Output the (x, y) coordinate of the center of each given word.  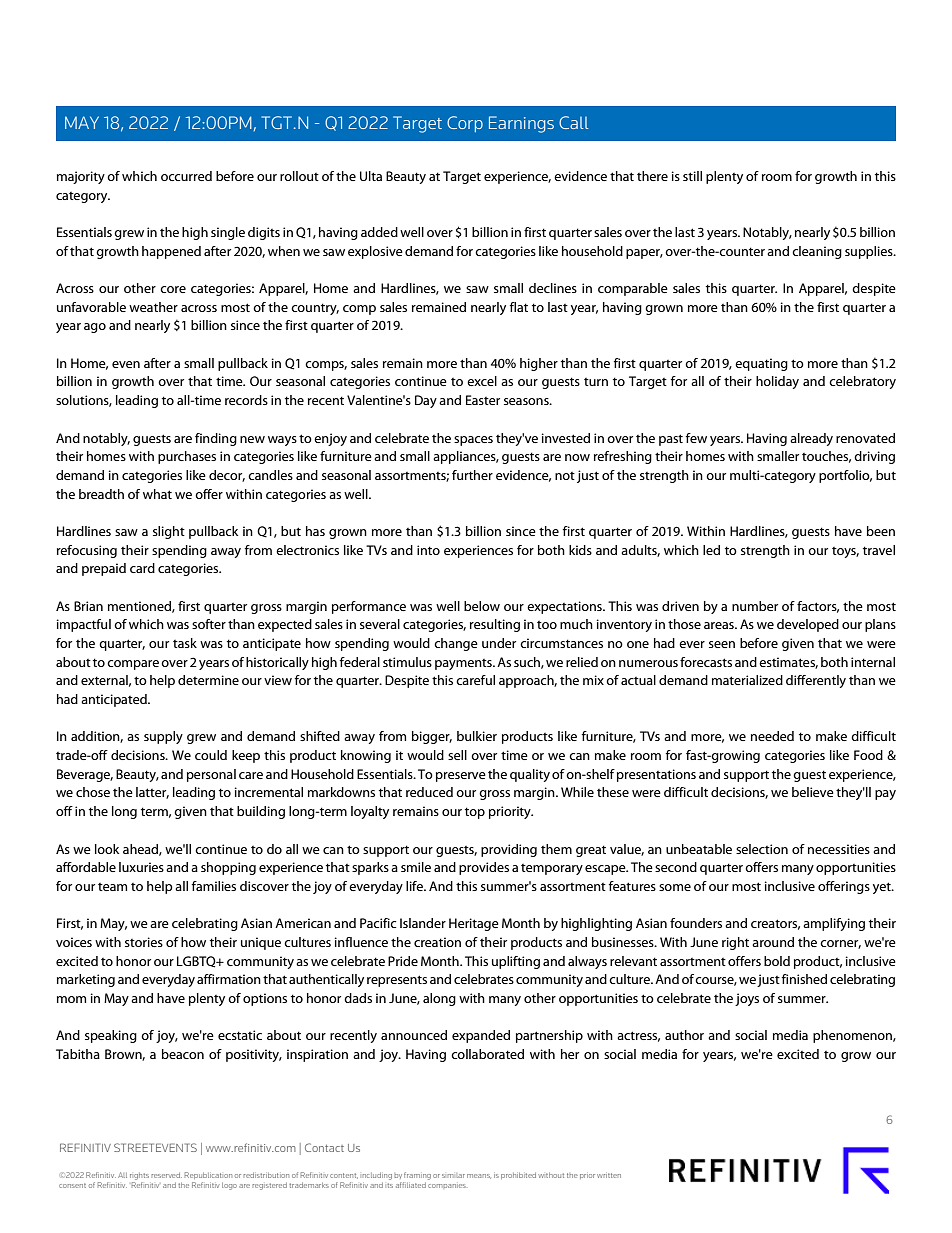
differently (816, 681)
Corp (465, 124)
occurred (186, 176)
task (185, 643)
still (692, 176)
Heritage (474, 924)
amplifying (834, 924)
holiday (777, 382)
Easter (483, 400)
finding (216, 439)
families (214, 886)
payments (464, 664)
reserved (166, 1175)
